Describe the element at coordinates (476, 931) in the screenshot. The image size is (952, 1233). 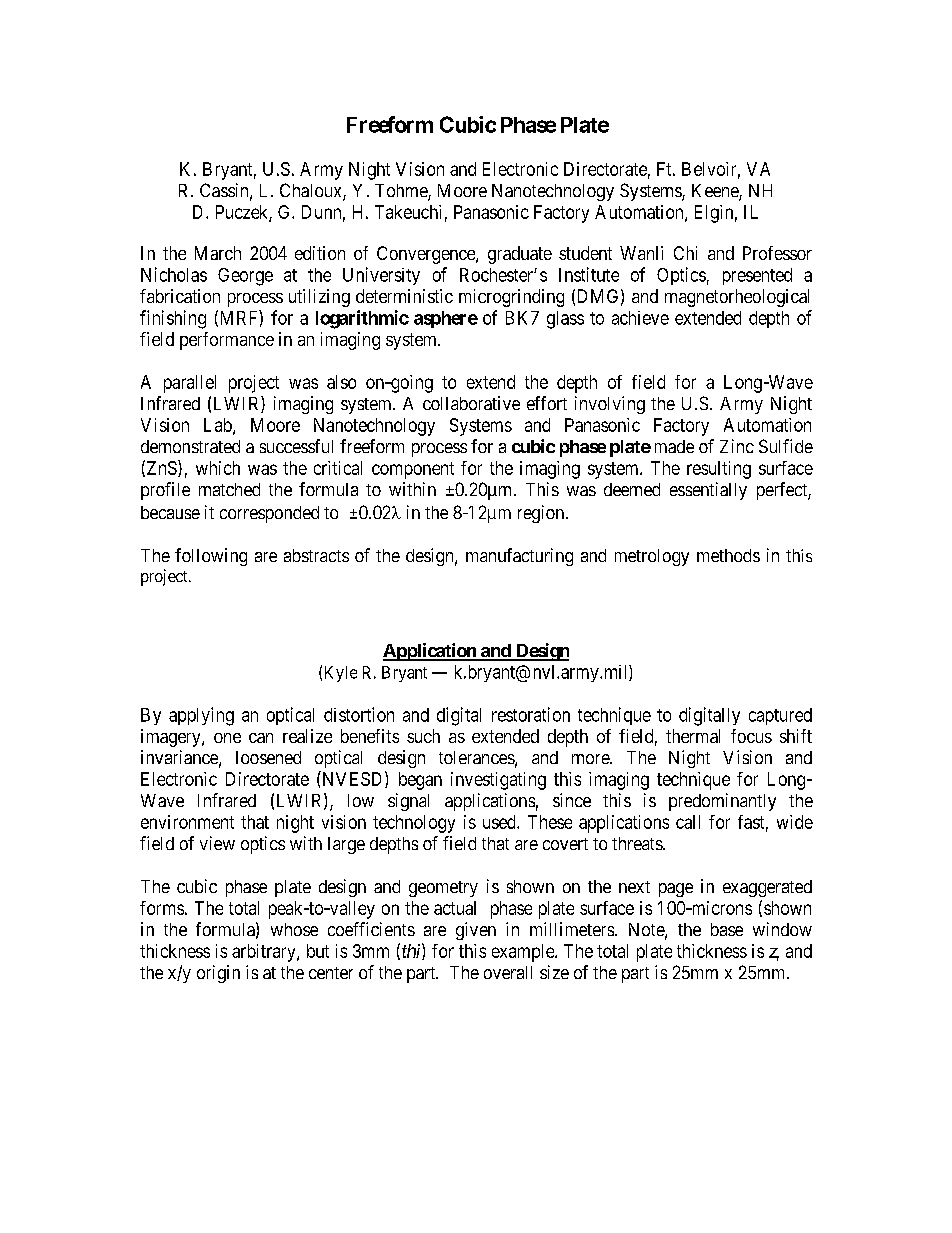
I see `given` at that location.
